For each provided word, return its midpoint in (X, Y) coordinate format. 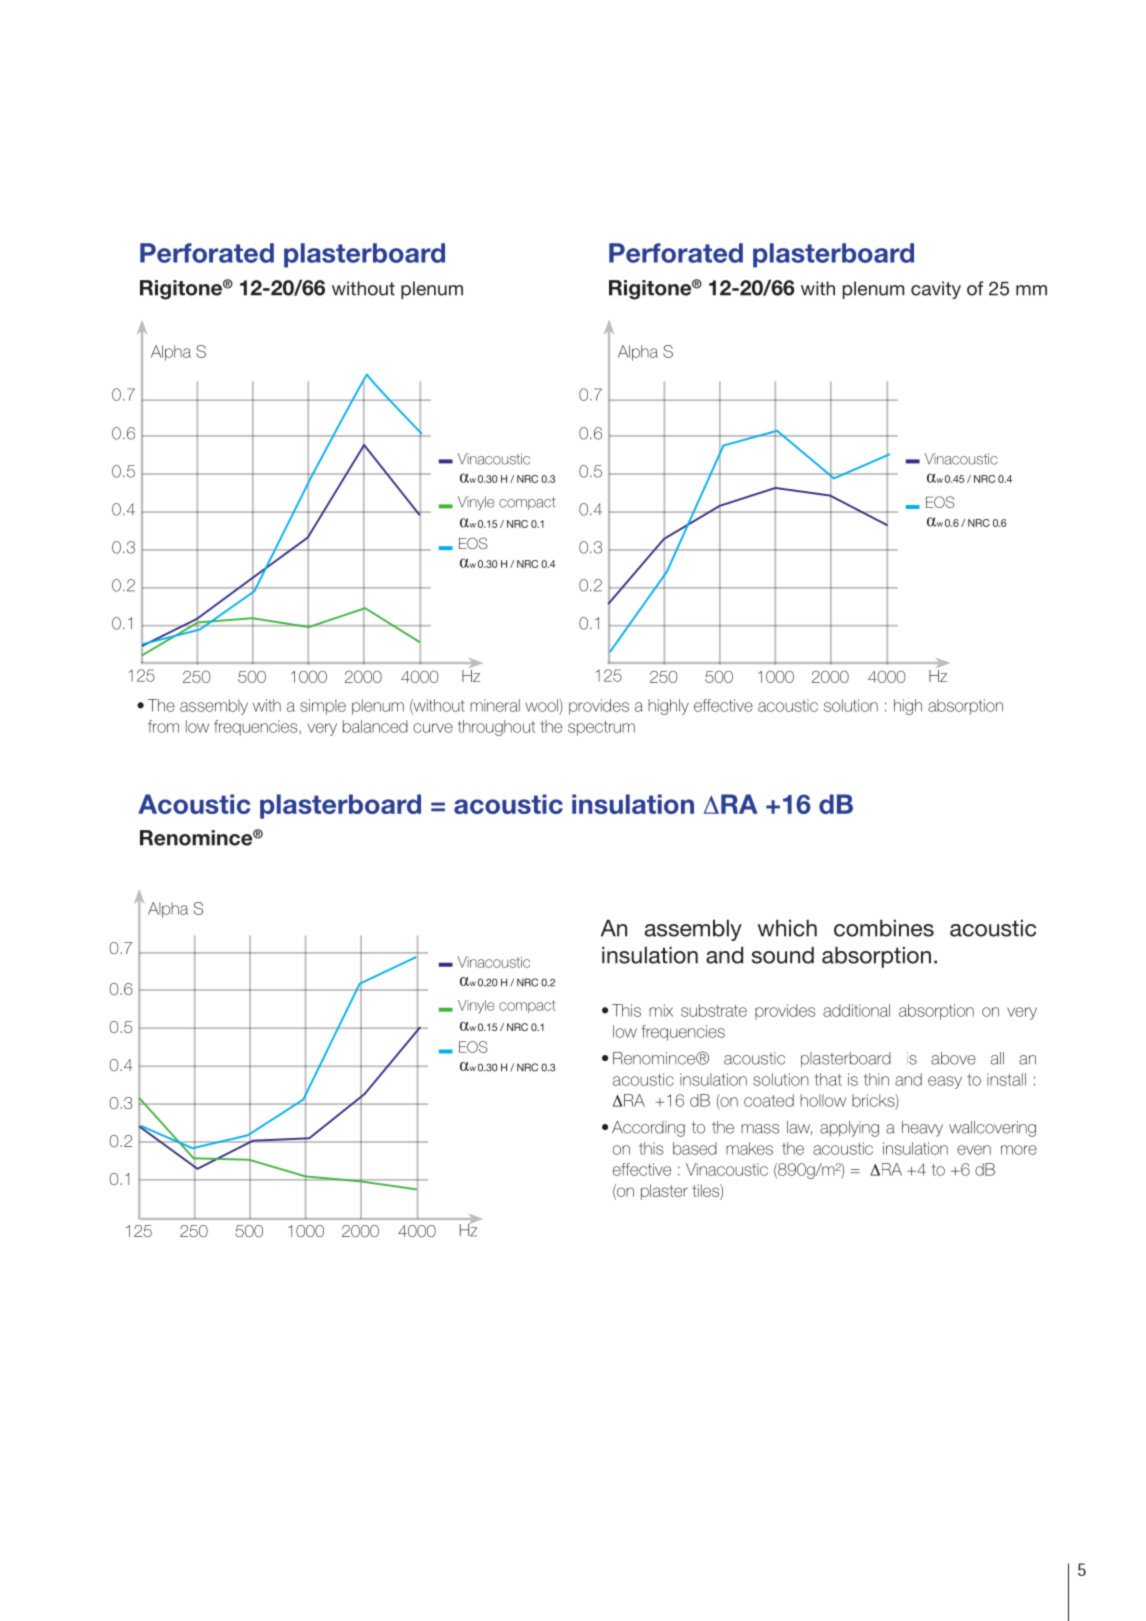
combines (884, 928)
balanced (375, 726)
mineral (495, 705)
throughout (496, 728)
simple (323, 707)
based (695, 1148)
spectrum (601, 728)
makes (749, 1148)
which (787, 928)
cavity (936, 290)
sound (783, 955)
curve (433, 728)
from (163, 726)
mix (661, 1010)
